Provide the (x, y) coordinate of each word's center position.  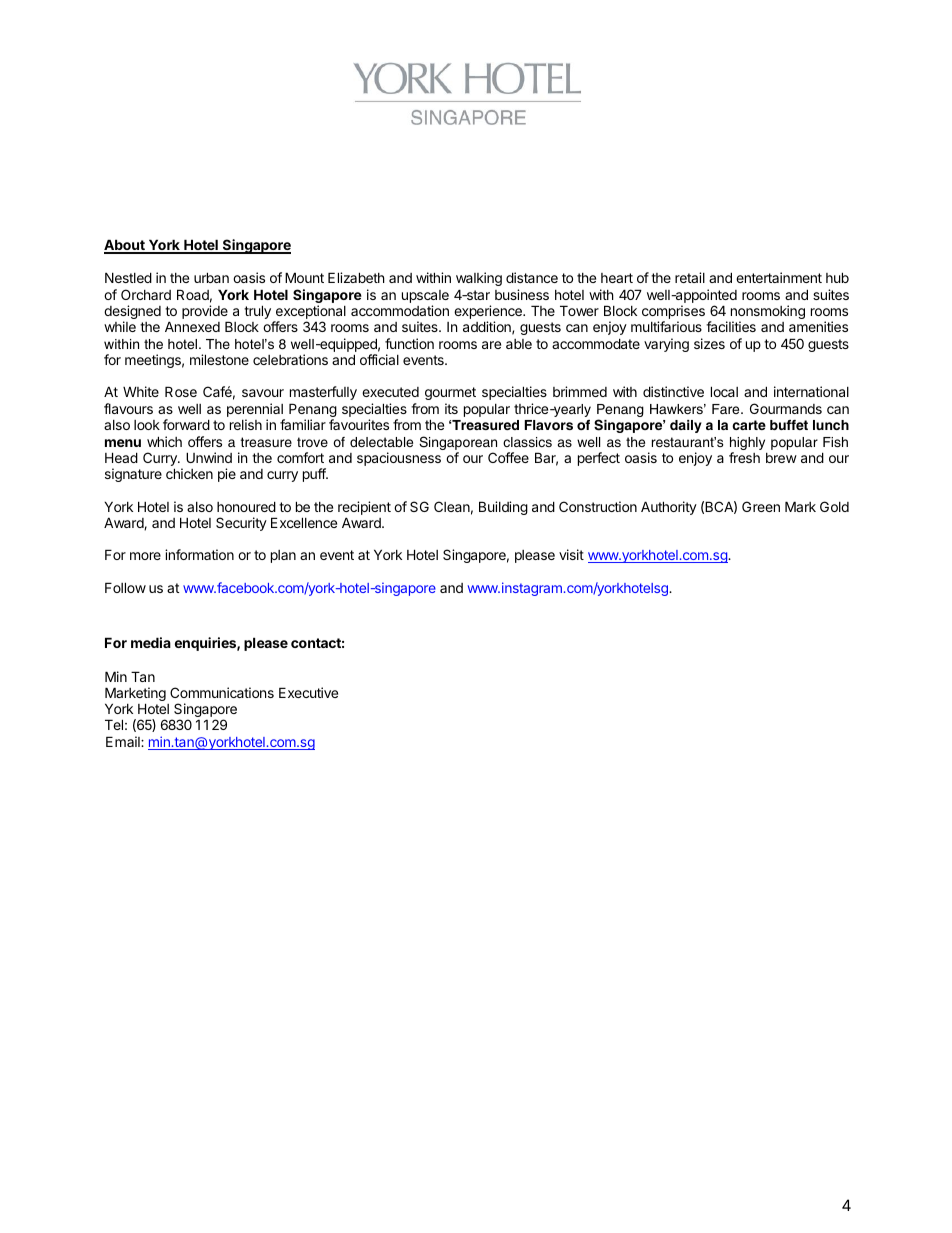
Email (124, 741)
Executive (308, 692)
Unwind (209, 457)
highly (747, 445)
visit (571, 554)
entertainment (779, 277)
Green (761, 506)
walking (479, 281)
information (199, 554)
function (409, 343)
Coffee (508, 457)
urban (211, 277)
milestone (219, 359)
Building (503, 508)
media (151, 642)
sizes (709, 343)
